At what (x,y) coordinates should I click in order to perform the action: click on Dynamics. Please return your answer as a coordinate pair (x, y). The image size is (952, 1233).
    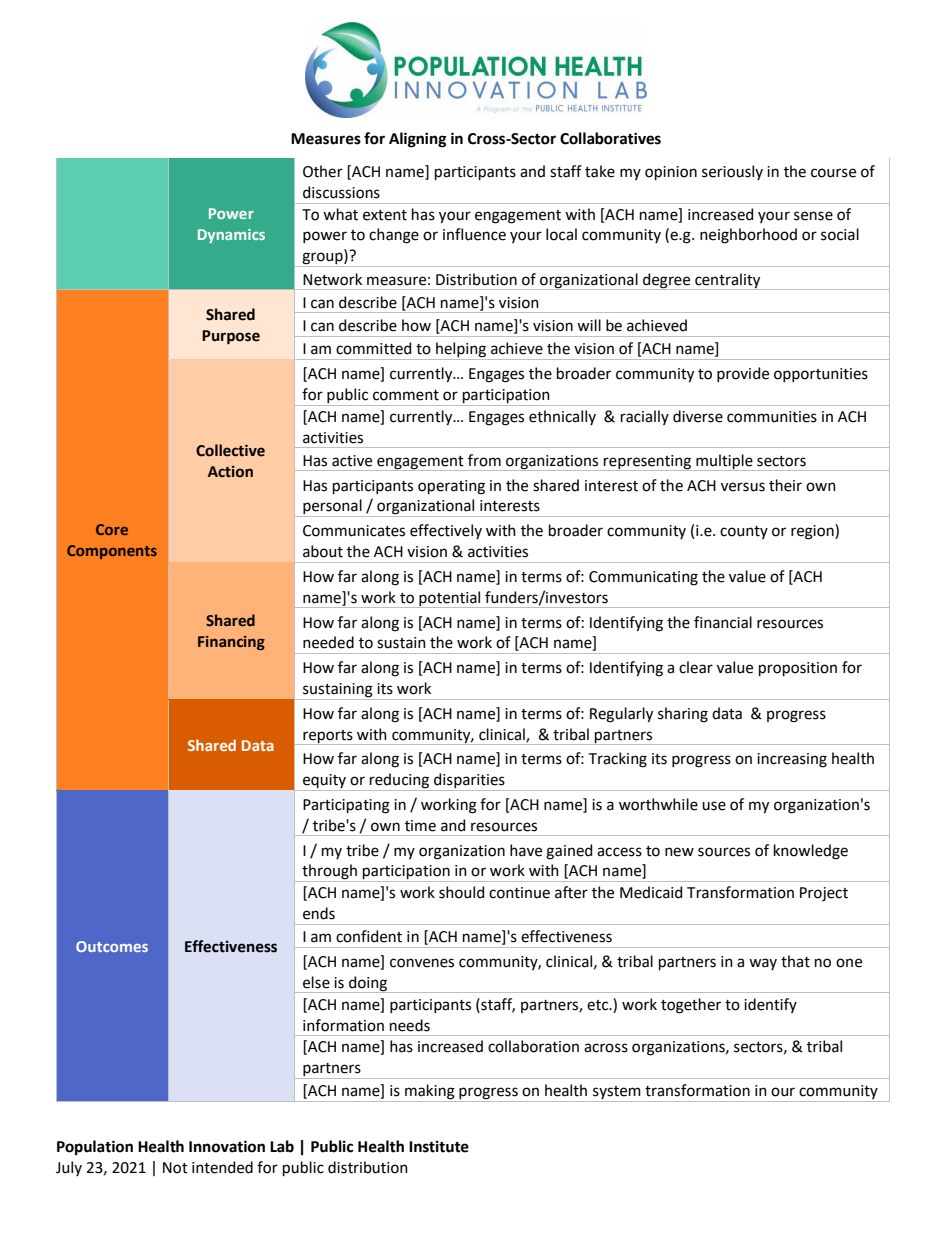
    Looking at the image, I should click on (231, 236).
